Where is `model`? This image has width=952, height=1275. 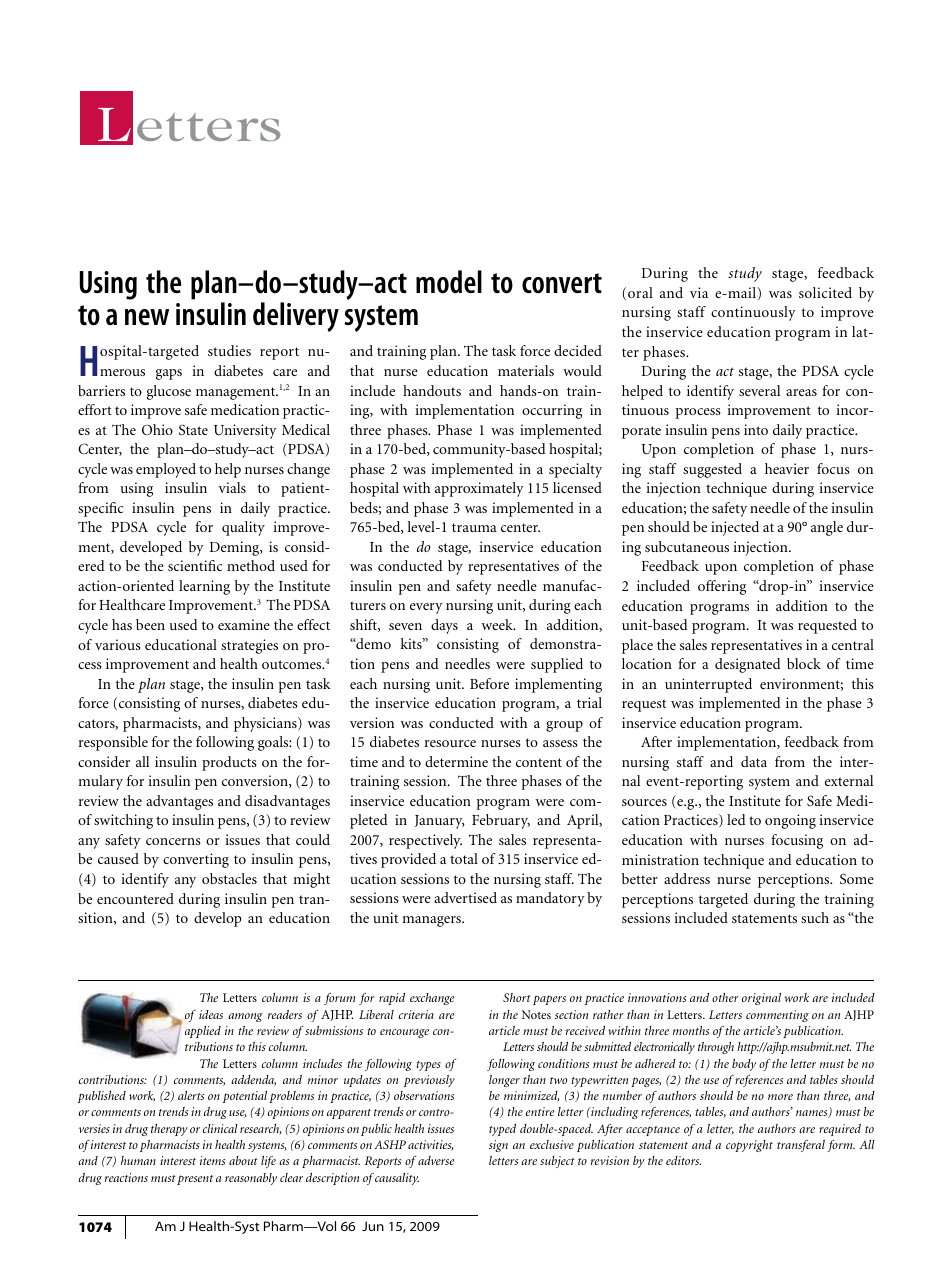
model is located at coordinates (449, 282).
